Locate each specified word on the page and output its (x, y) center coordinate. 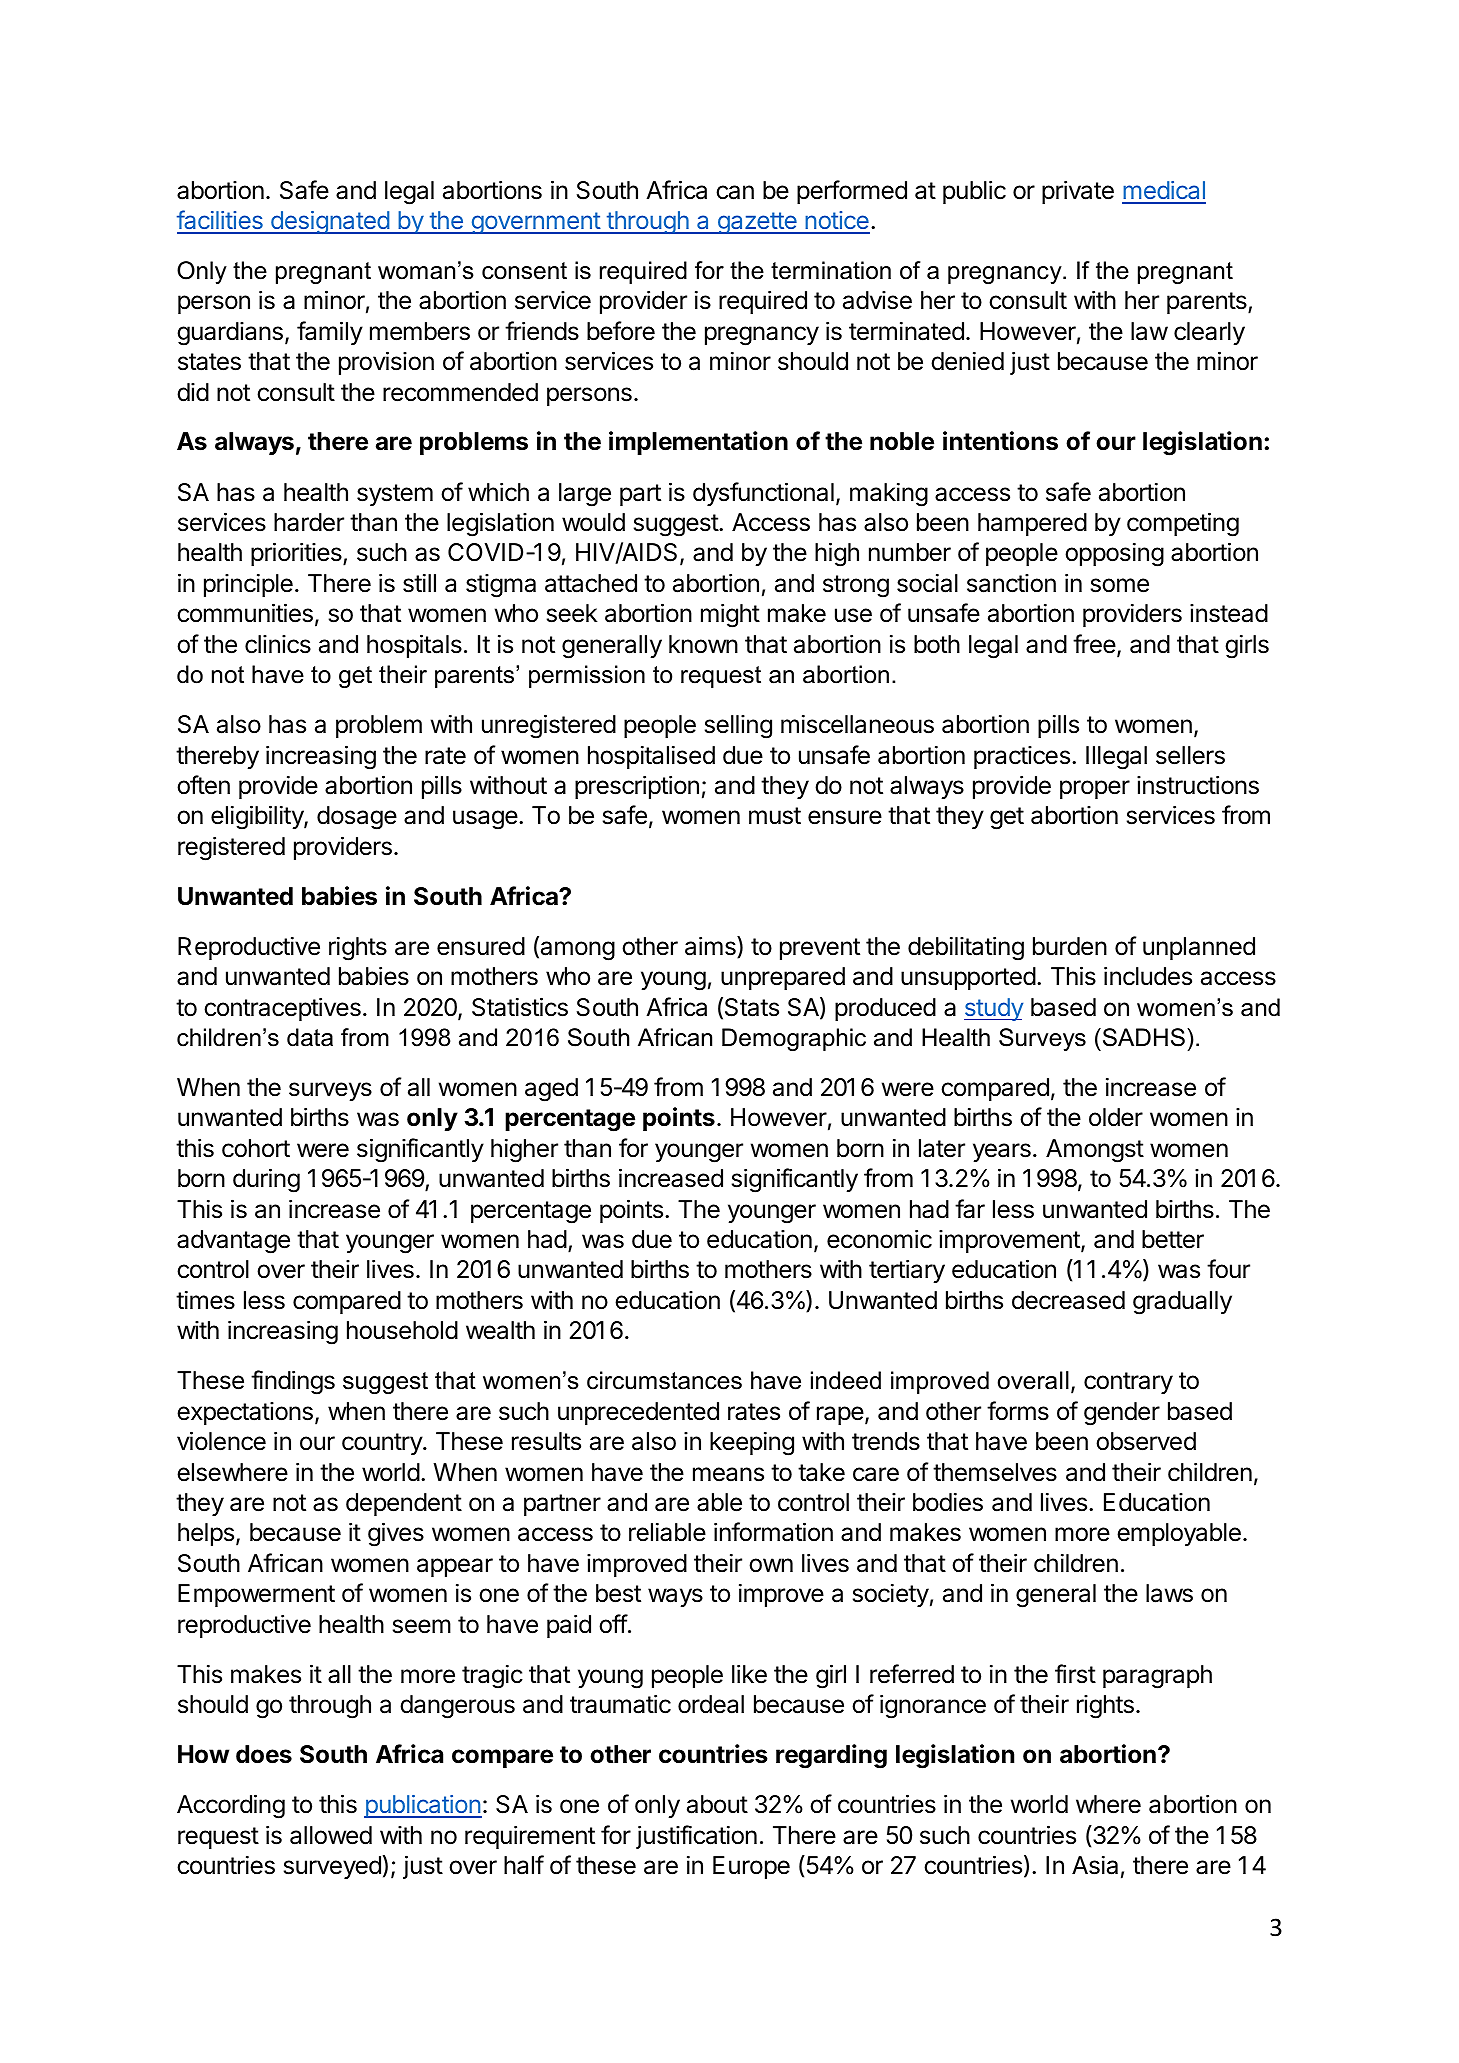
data (310, 1037)
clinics (278, 644)
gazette (757, 223)
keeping (752, 1443)
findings (293, 1382)
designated (330, 222)
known (703, 644)
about (717, 1804)
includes (1148, 976)
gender (1122, 1414)
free (1094, 644)
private (1078, 192)
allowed (331, 1835)
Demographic (794, 1039)
